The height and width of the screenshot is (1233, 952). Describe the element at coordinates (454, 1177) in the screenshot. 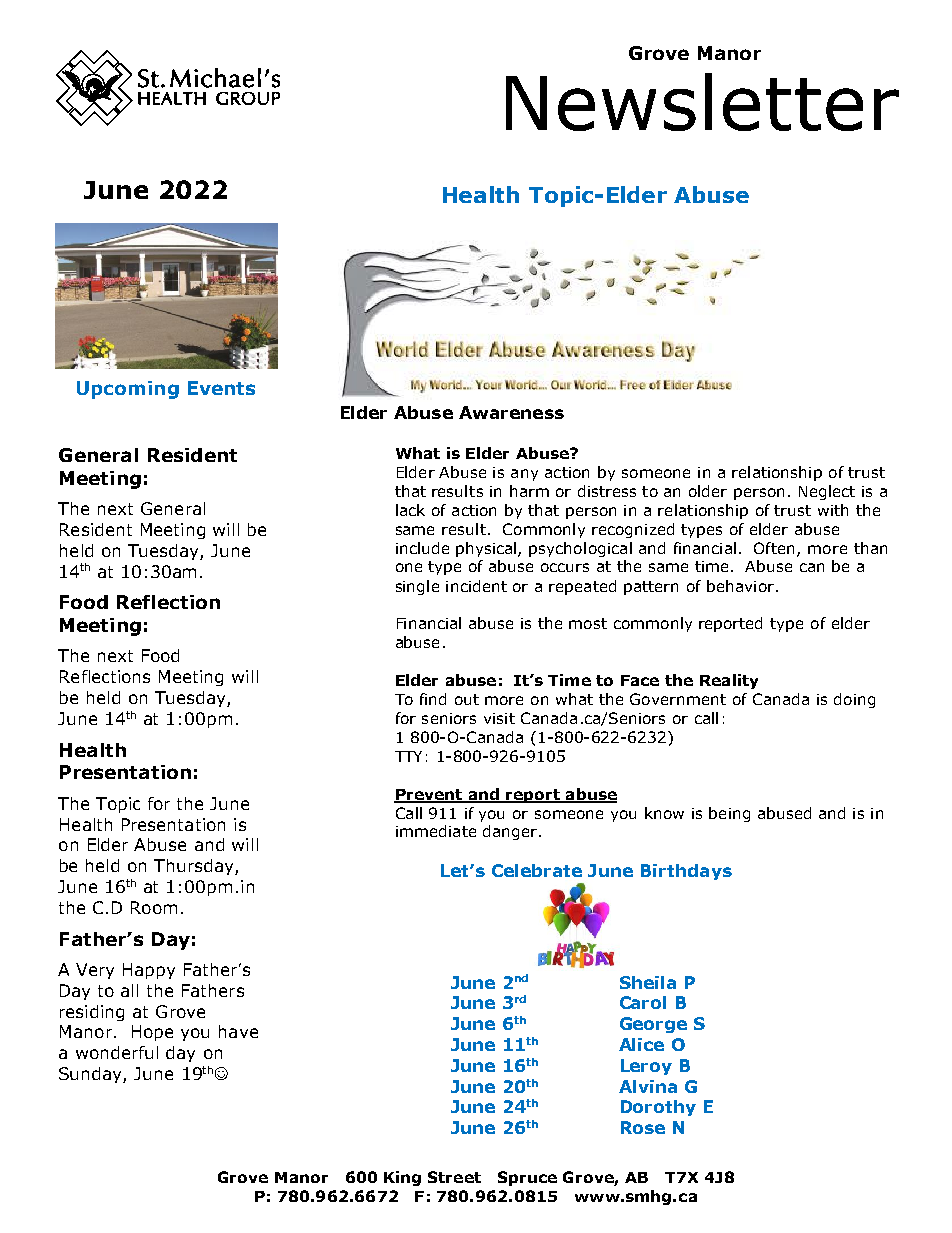

I see `Street` at that location.
